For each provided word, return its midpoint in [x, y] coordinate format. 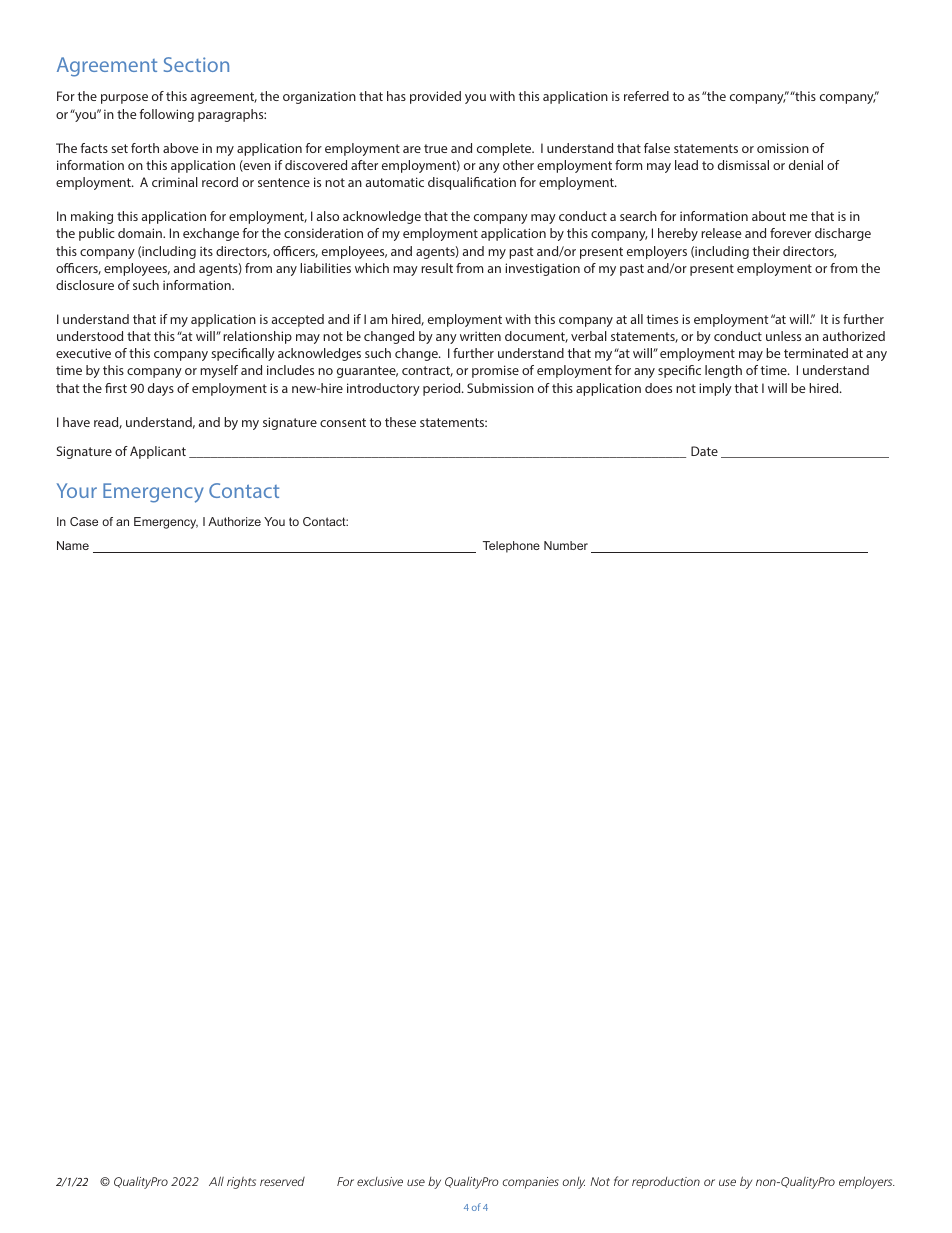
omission [783, 148]
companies [531, 1183]
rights [241, 1183]
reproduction [666, 1183]
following [166, 115]
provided [435, 97]
